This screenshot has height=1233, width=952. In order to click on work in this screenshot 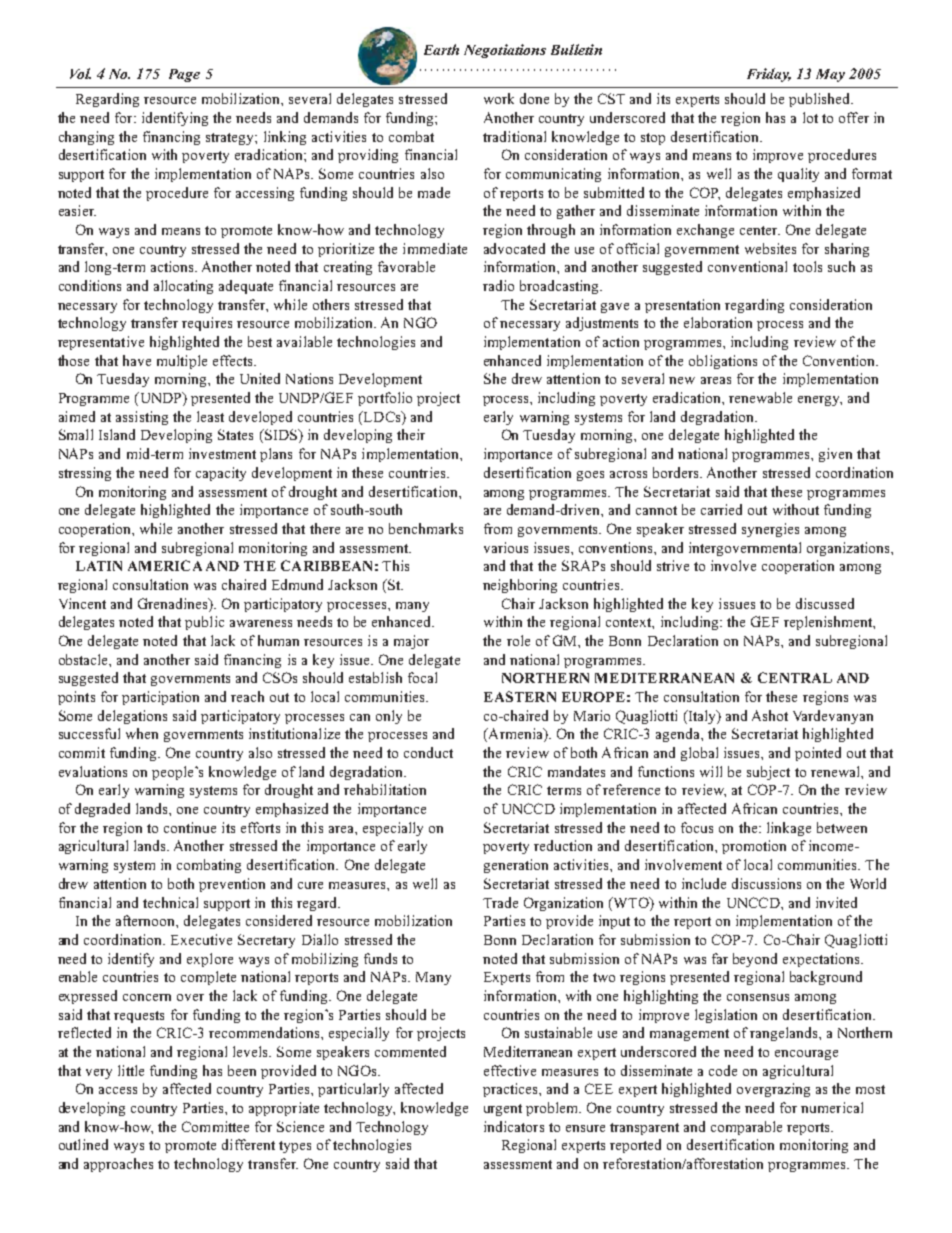, I will do `click(499, 98)`.
